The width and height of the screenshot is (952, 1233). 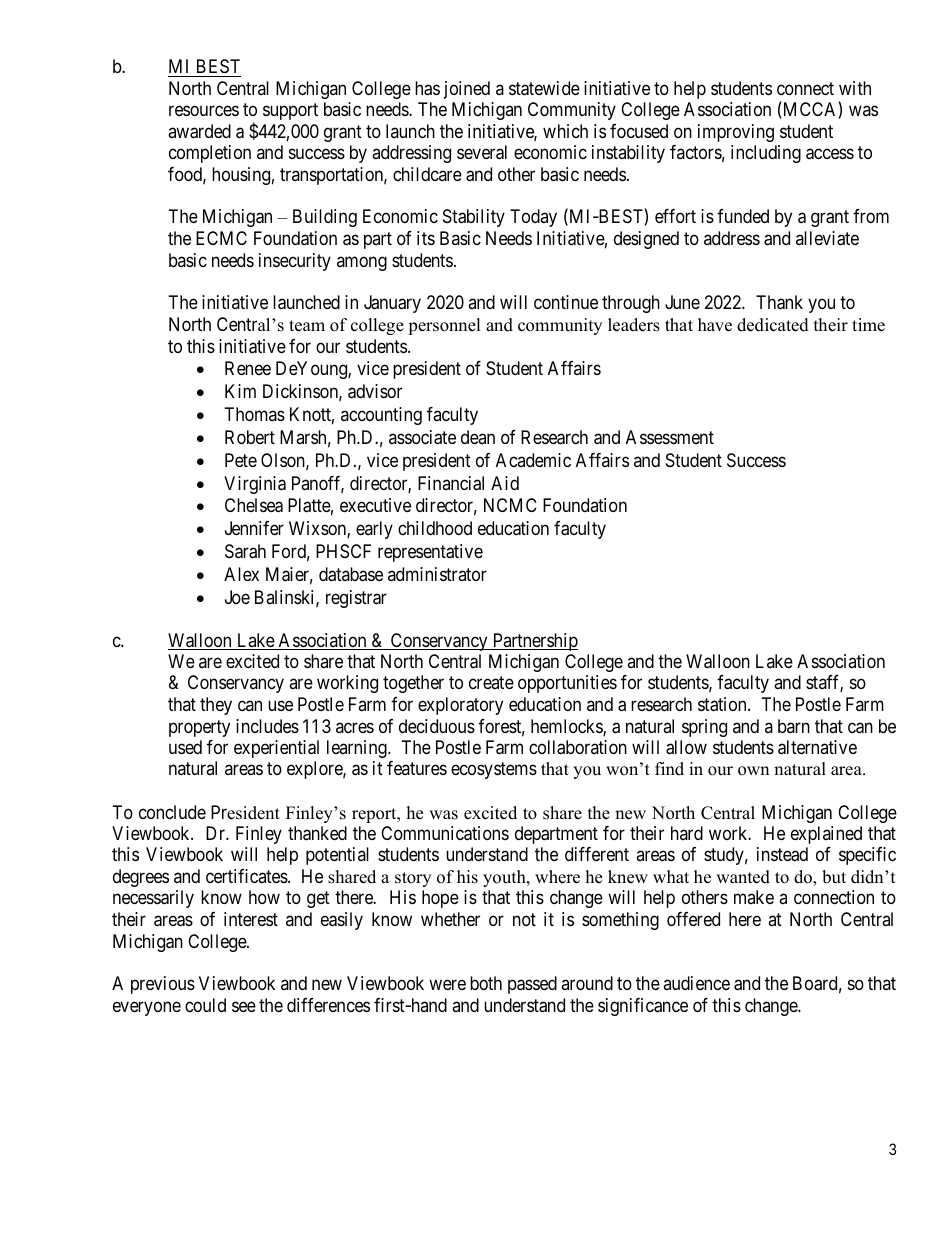 What do you see at coordinates (204, 110) in the screenshot?
I see `resources` at bounding box center [204, 110].
